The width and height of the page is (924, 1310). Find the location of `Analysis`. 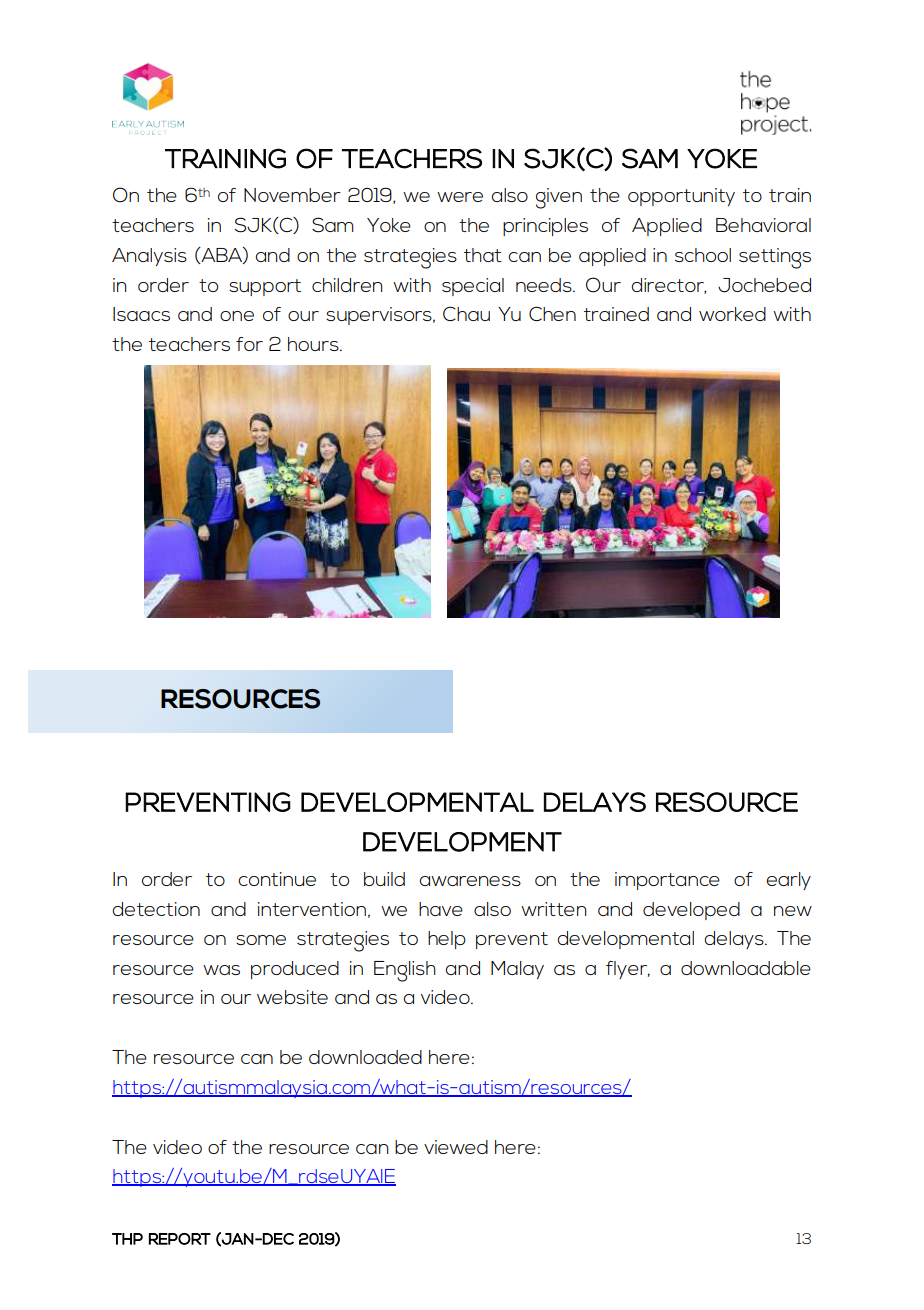

Analysis is located at coordinates (149, 257).
